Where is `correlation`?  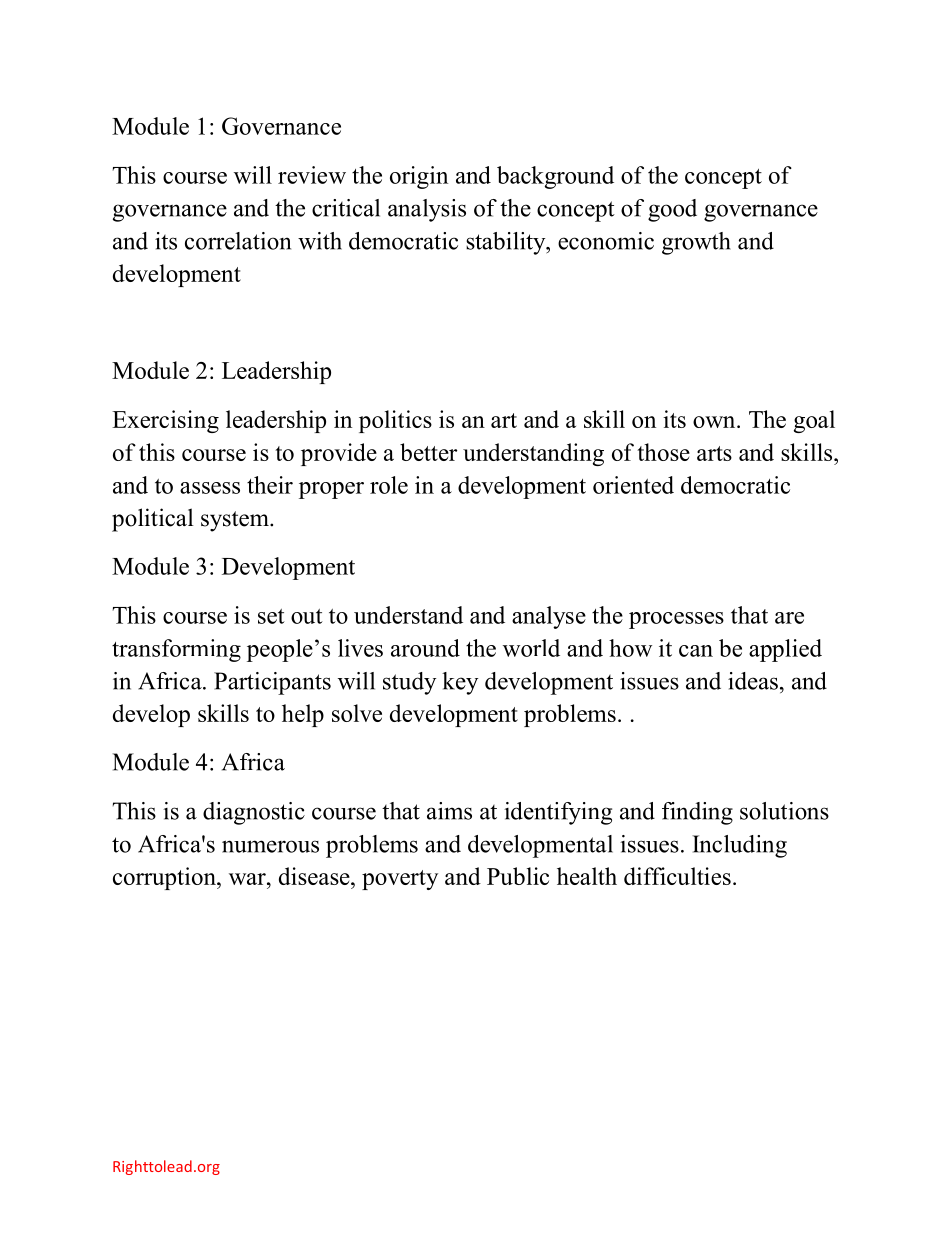
correlation is located at coordinates (238, 241).
